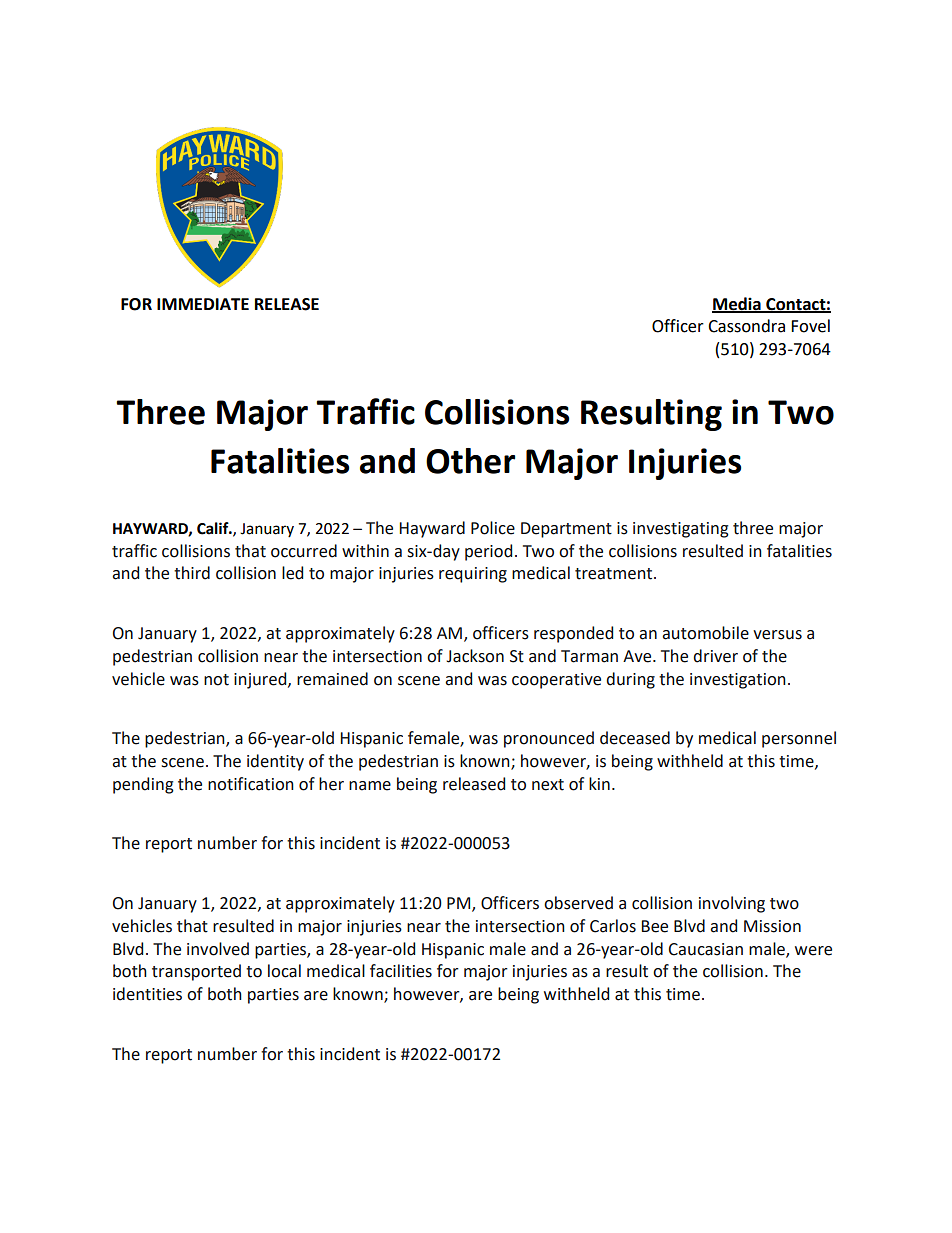 The image size is (952, 1233). I want to click on investigating, so click(681, 530).
